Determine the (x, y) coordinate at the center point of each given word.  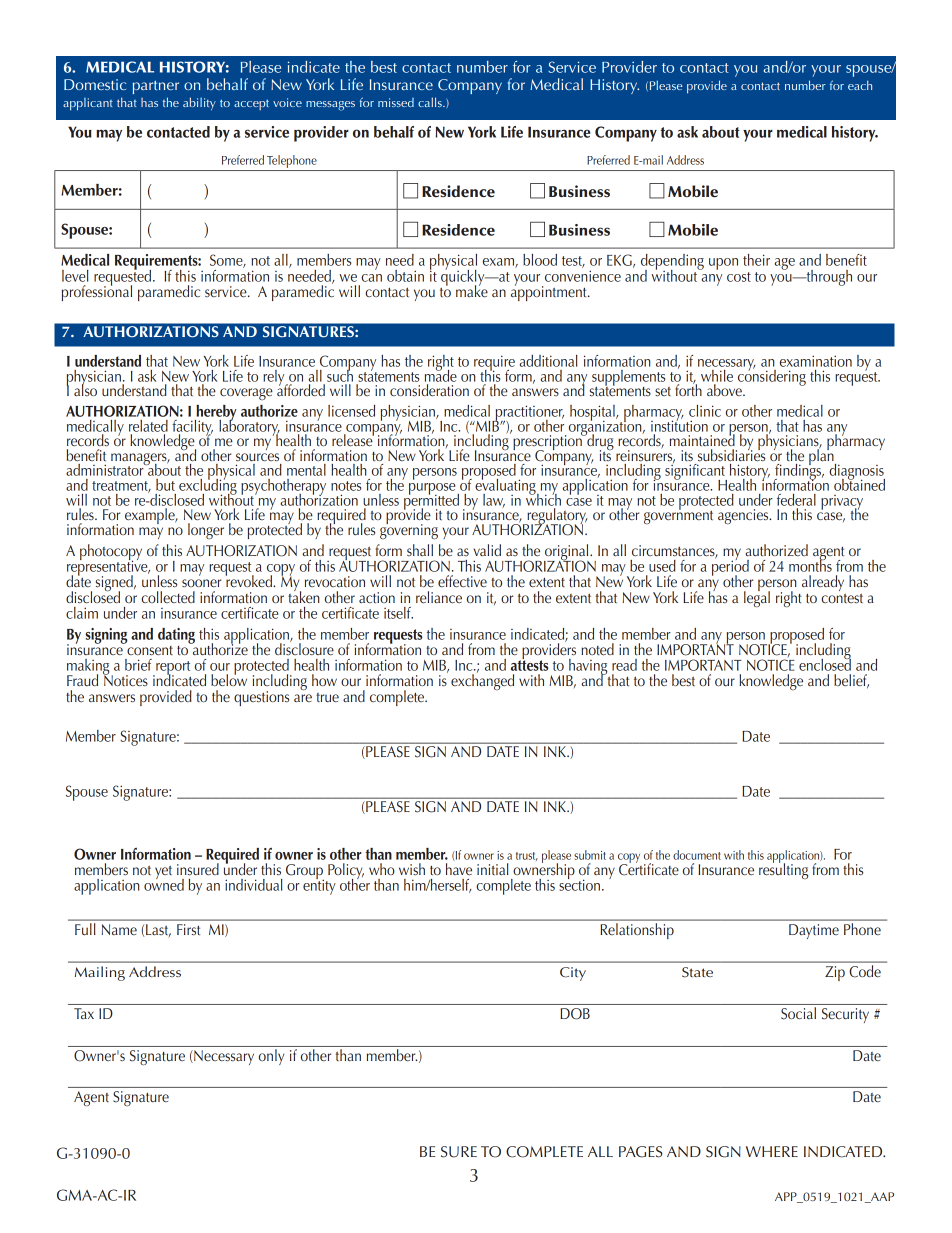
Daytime (814, 931)
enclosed (825, 663)
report (172, 669)
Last (158, 930)
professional (97, 292)
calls (431, 102)
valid (487, 550)
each (860, 85)
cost (739, 277)
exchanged (482, 681)
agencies (744, 516)
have (459, 869)
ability (199, 103)
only (271, 1057)
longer (206, 531)
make (472, 290)
